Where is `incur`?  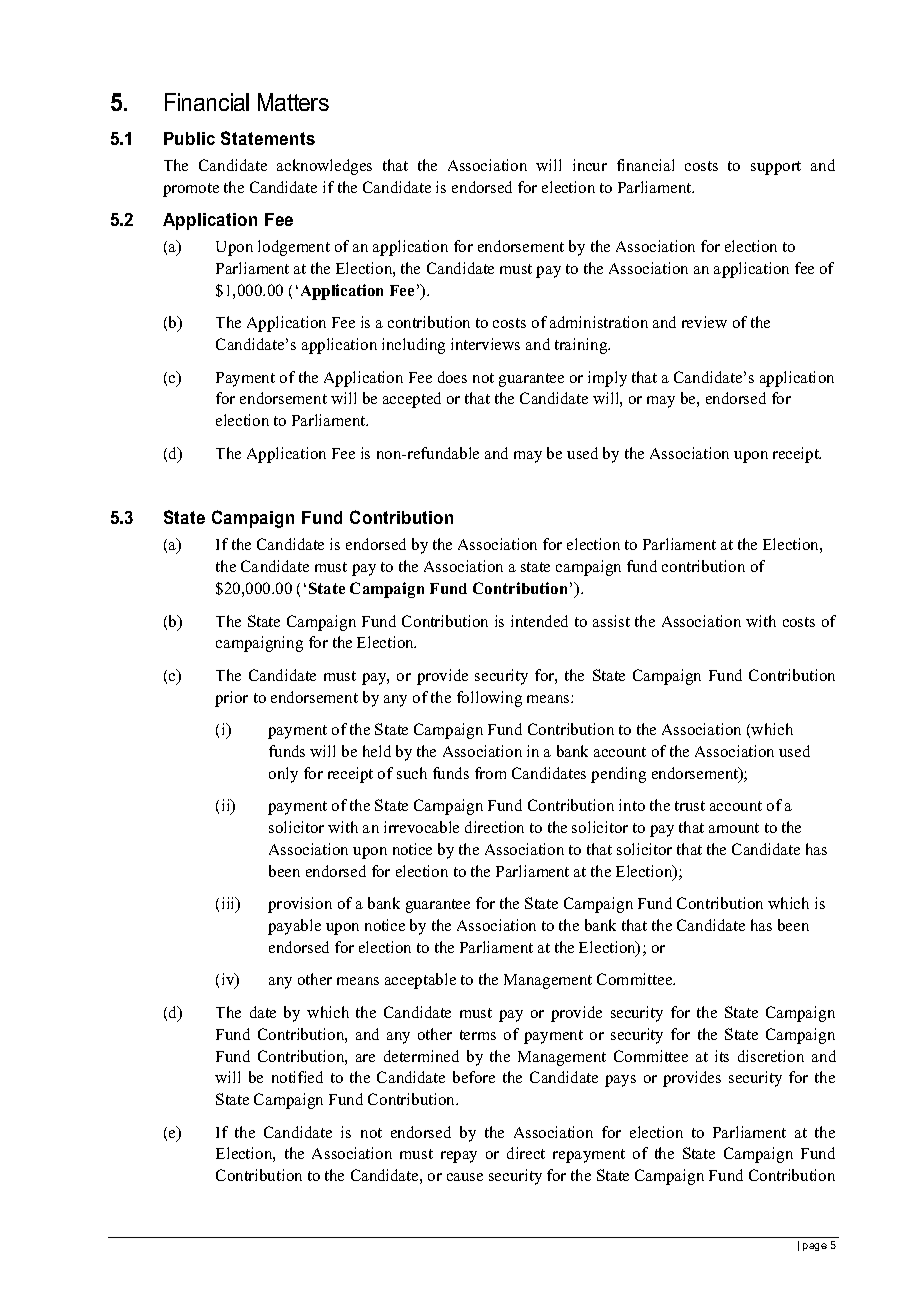 incur is located at coordinates (590, 165).
